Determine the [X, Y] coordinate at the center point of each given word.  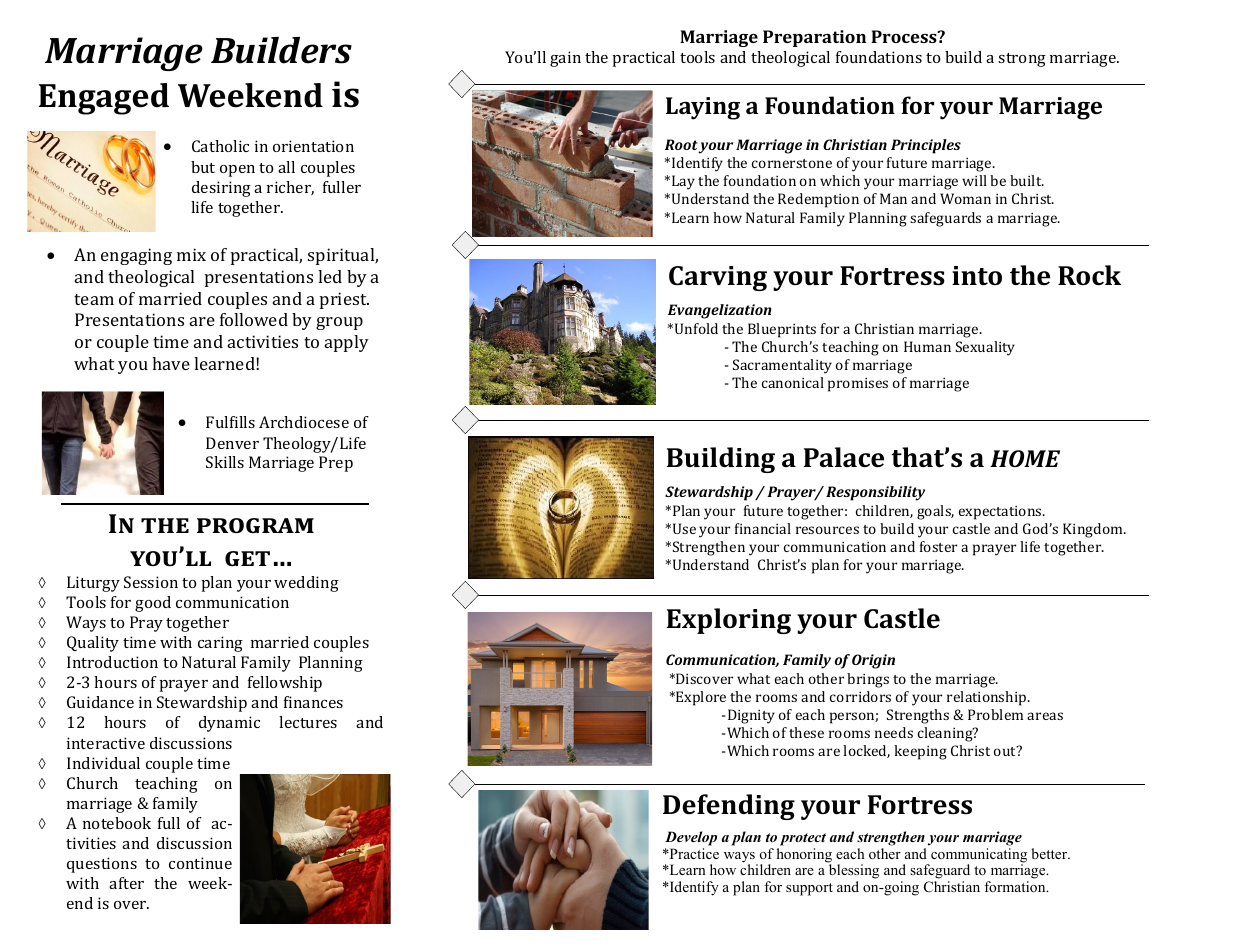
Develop [691, 840]
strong [1022, 60]
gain [565, 59]
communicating [979, 856]
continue [200, 863]
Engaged [104, 99]
